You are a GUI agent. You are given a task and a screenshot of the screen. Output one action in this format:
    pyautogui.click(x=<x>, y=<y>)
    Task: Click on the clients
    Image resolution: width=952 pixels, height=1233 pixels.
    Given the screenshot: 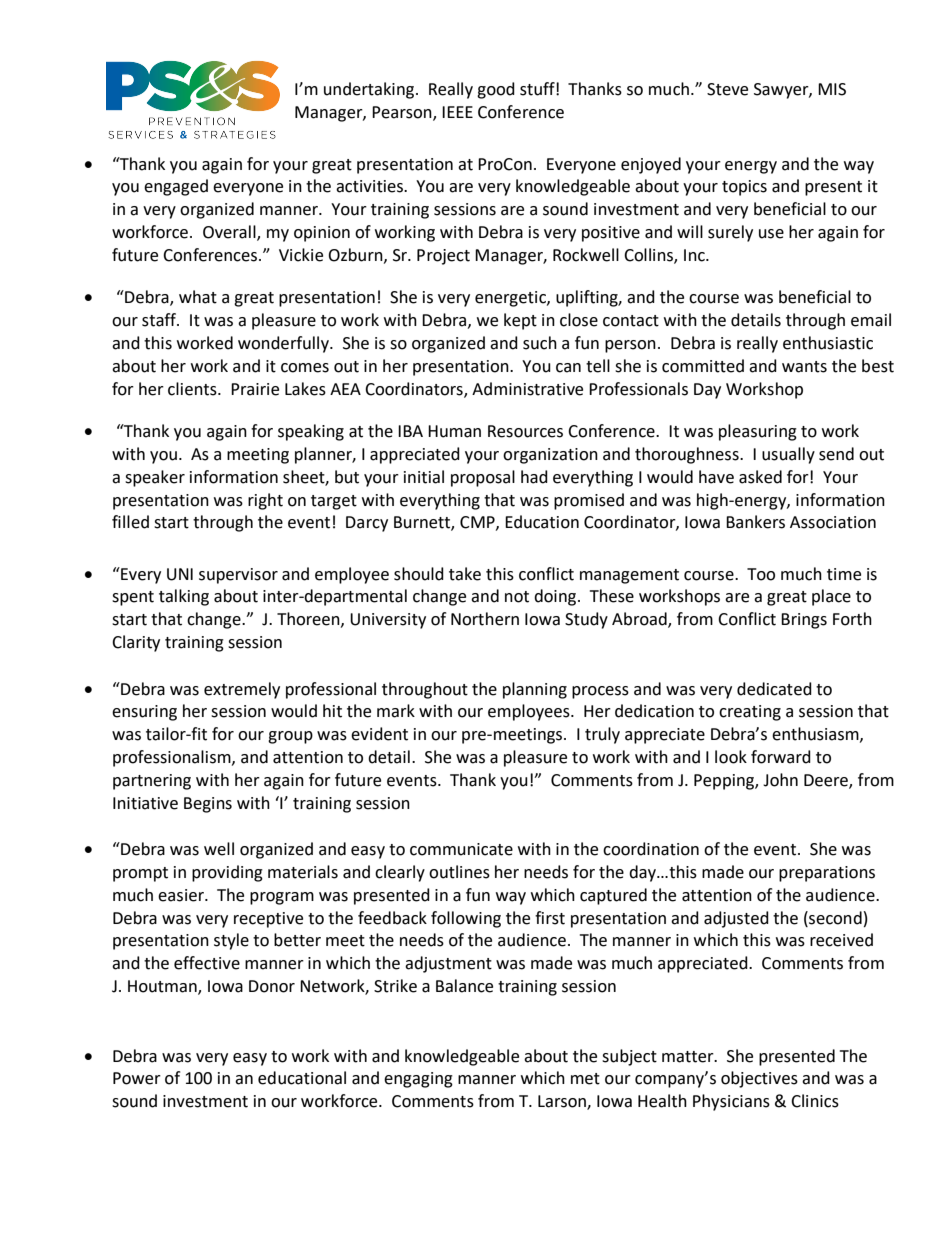 What is the action you would take?
    pyautogui.click(x=193, y=389)
